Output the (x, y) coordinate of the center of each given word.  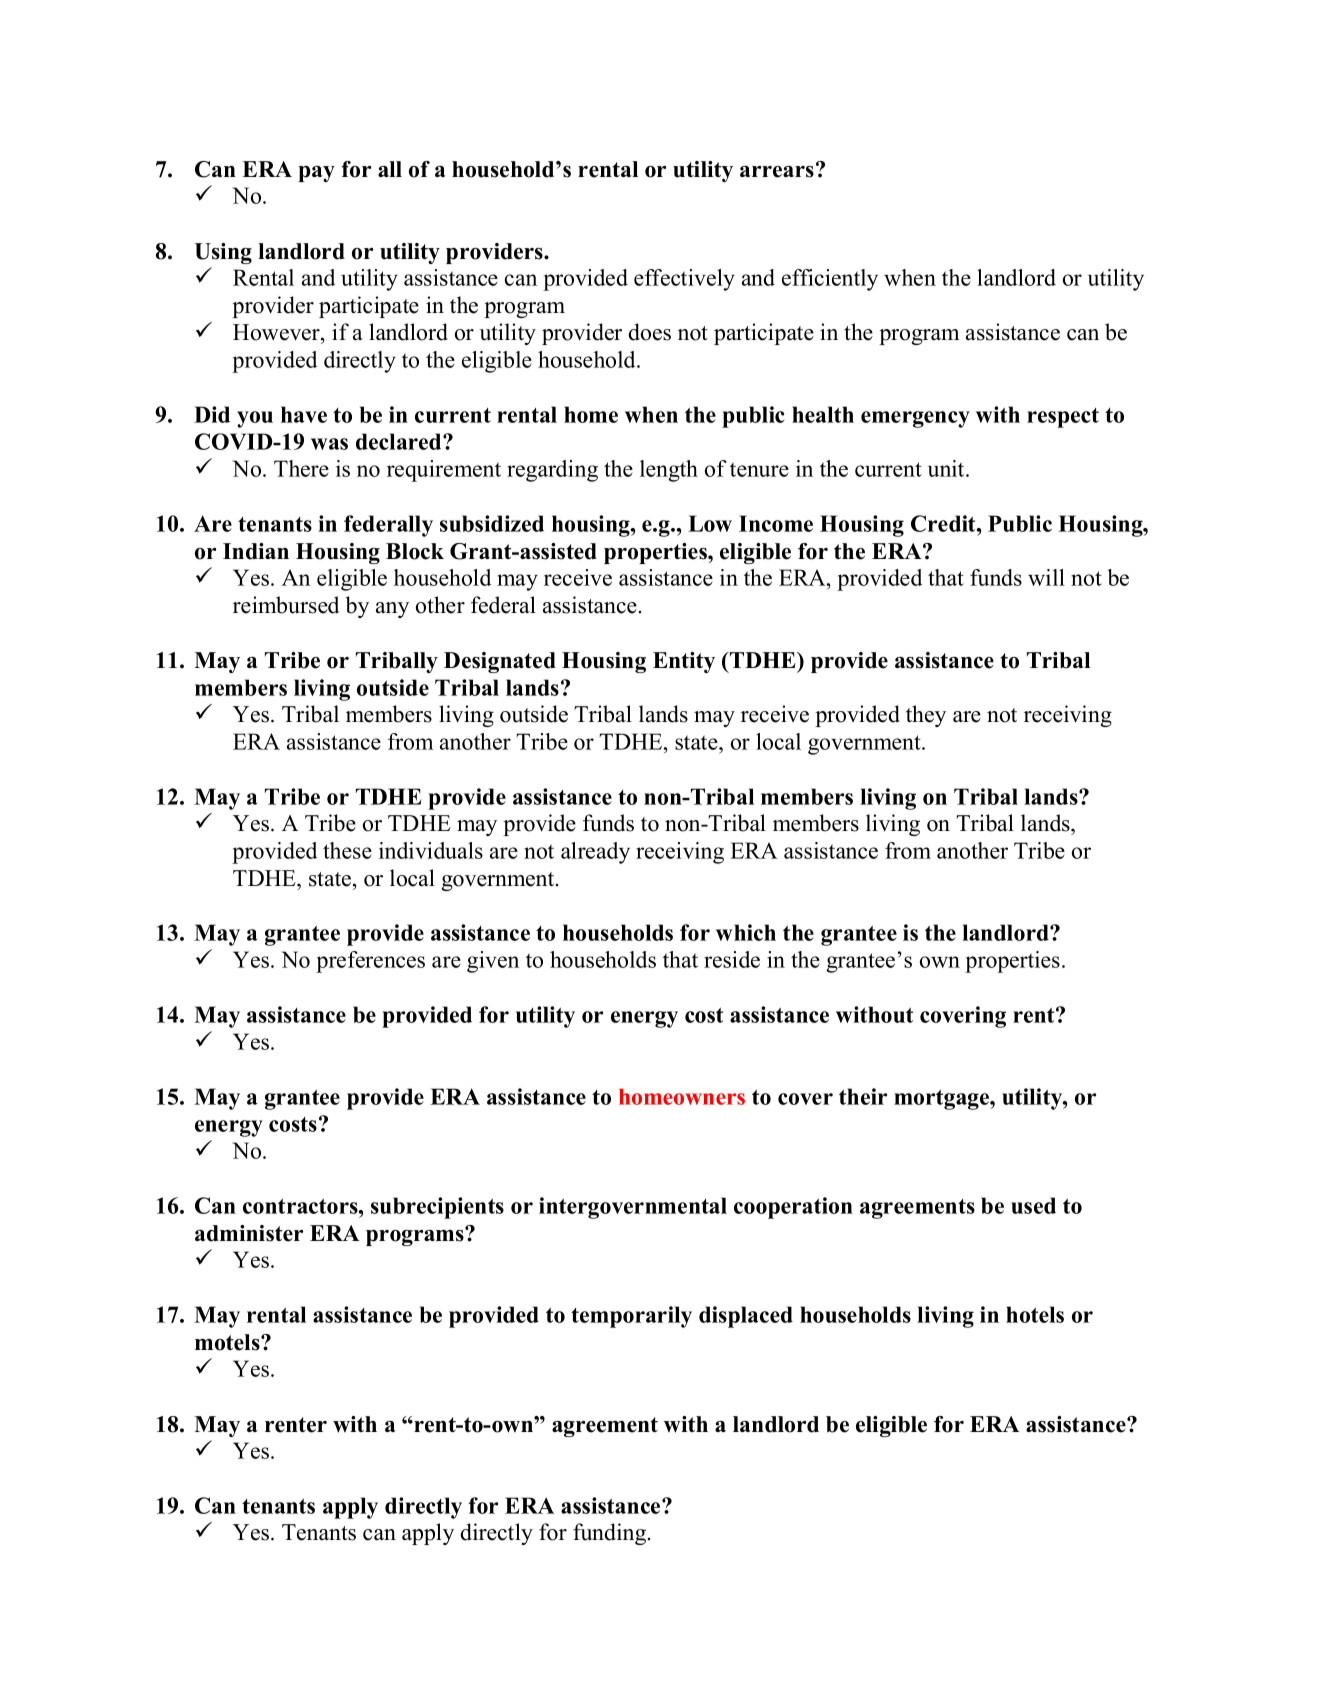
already (595, 853)
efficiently (830, 280)
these (347, 850)
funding (611, 1534)
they (926, 716)
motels (228, 1342)
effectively (684, 280)
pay (316, 174)
